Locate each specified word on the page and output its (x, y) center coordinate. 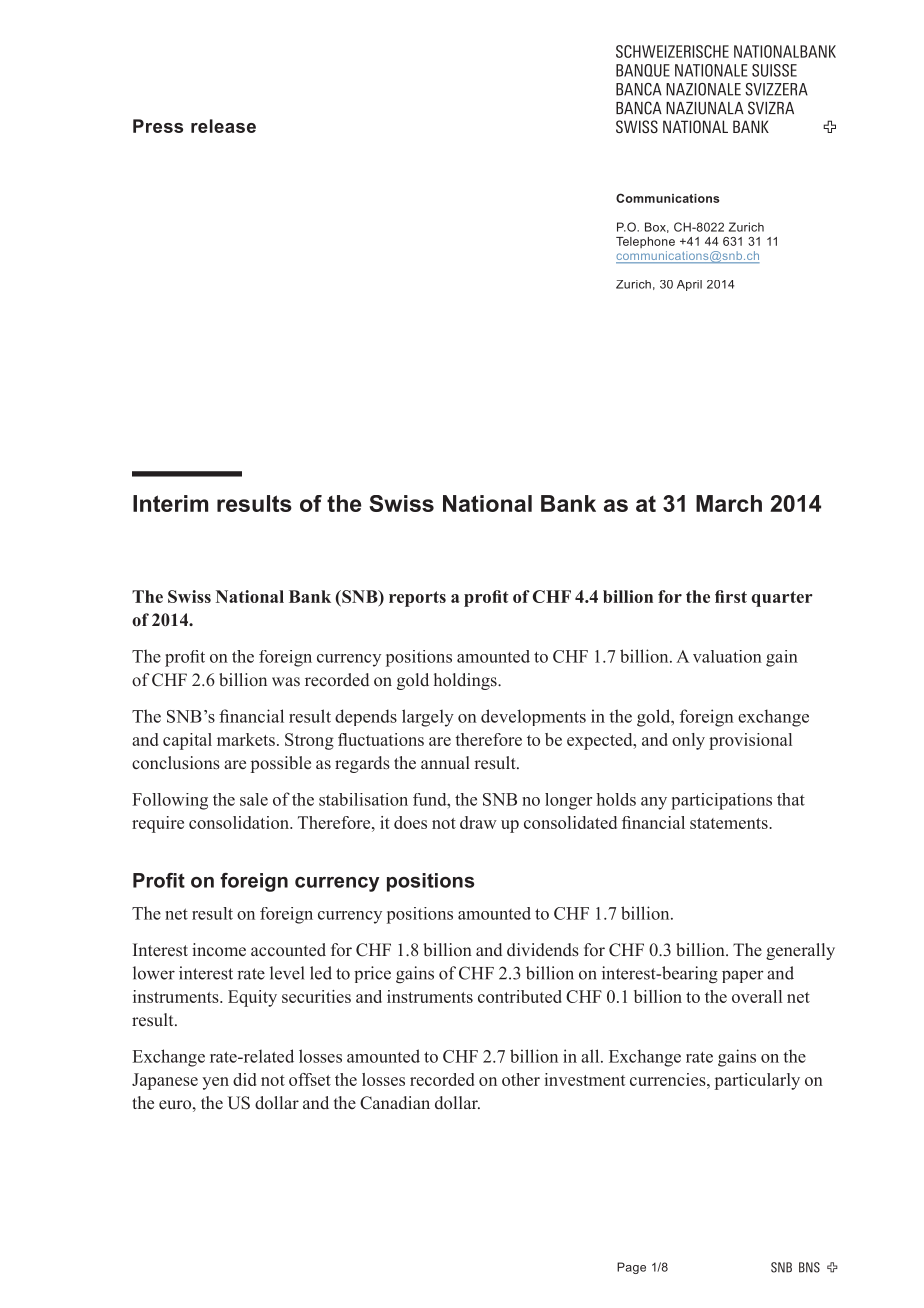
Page (631, 1268)
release (223, 126)
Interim (170, 503)
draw (478, 822)
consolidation (240, 822)
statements (730, 823)
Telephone (645, 242)
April (689, 285)
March (729, 503)
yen (215, 1083)
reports (417, 599)
